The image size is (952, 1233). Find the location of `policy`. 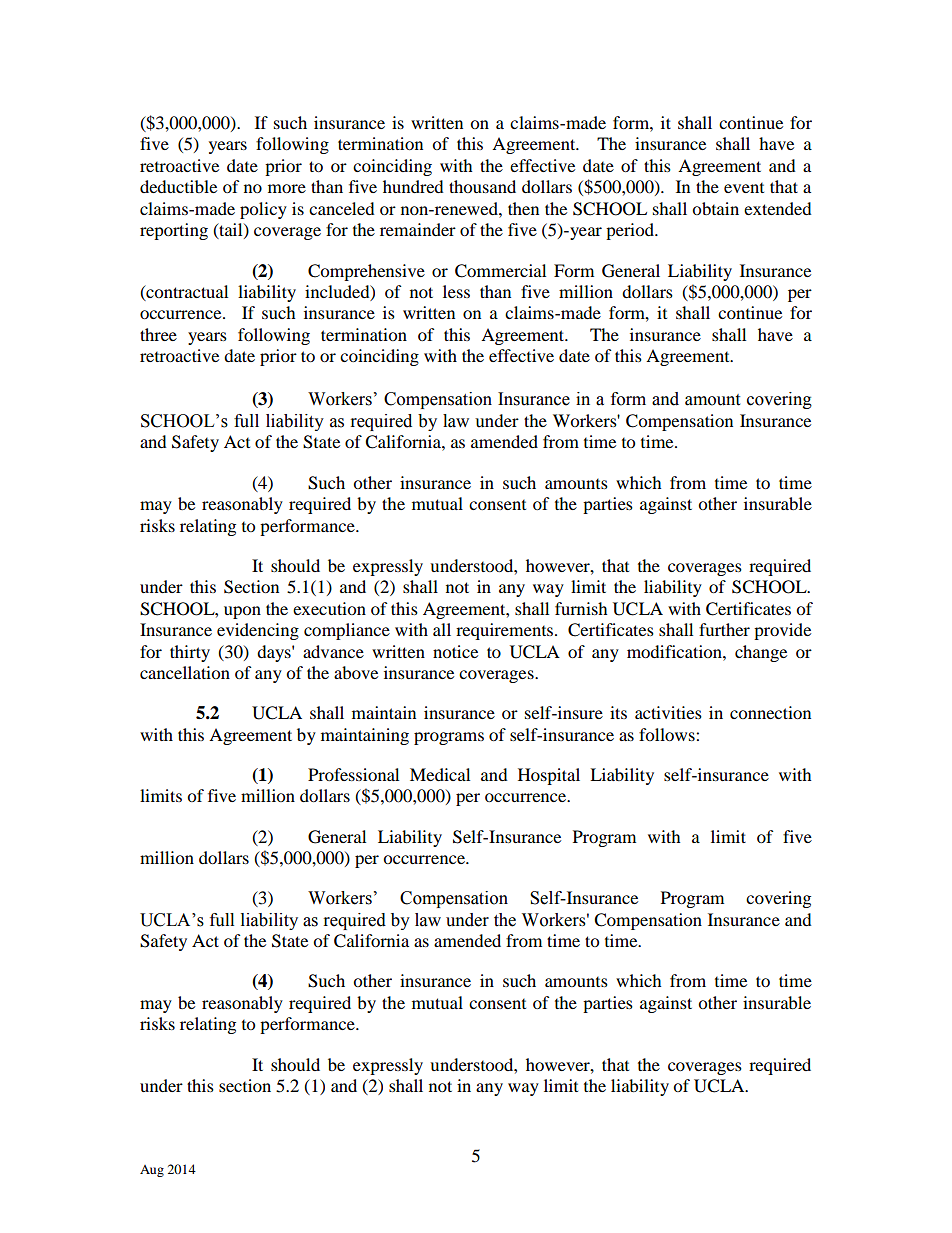

policy is located at coordinates (263, 210).
